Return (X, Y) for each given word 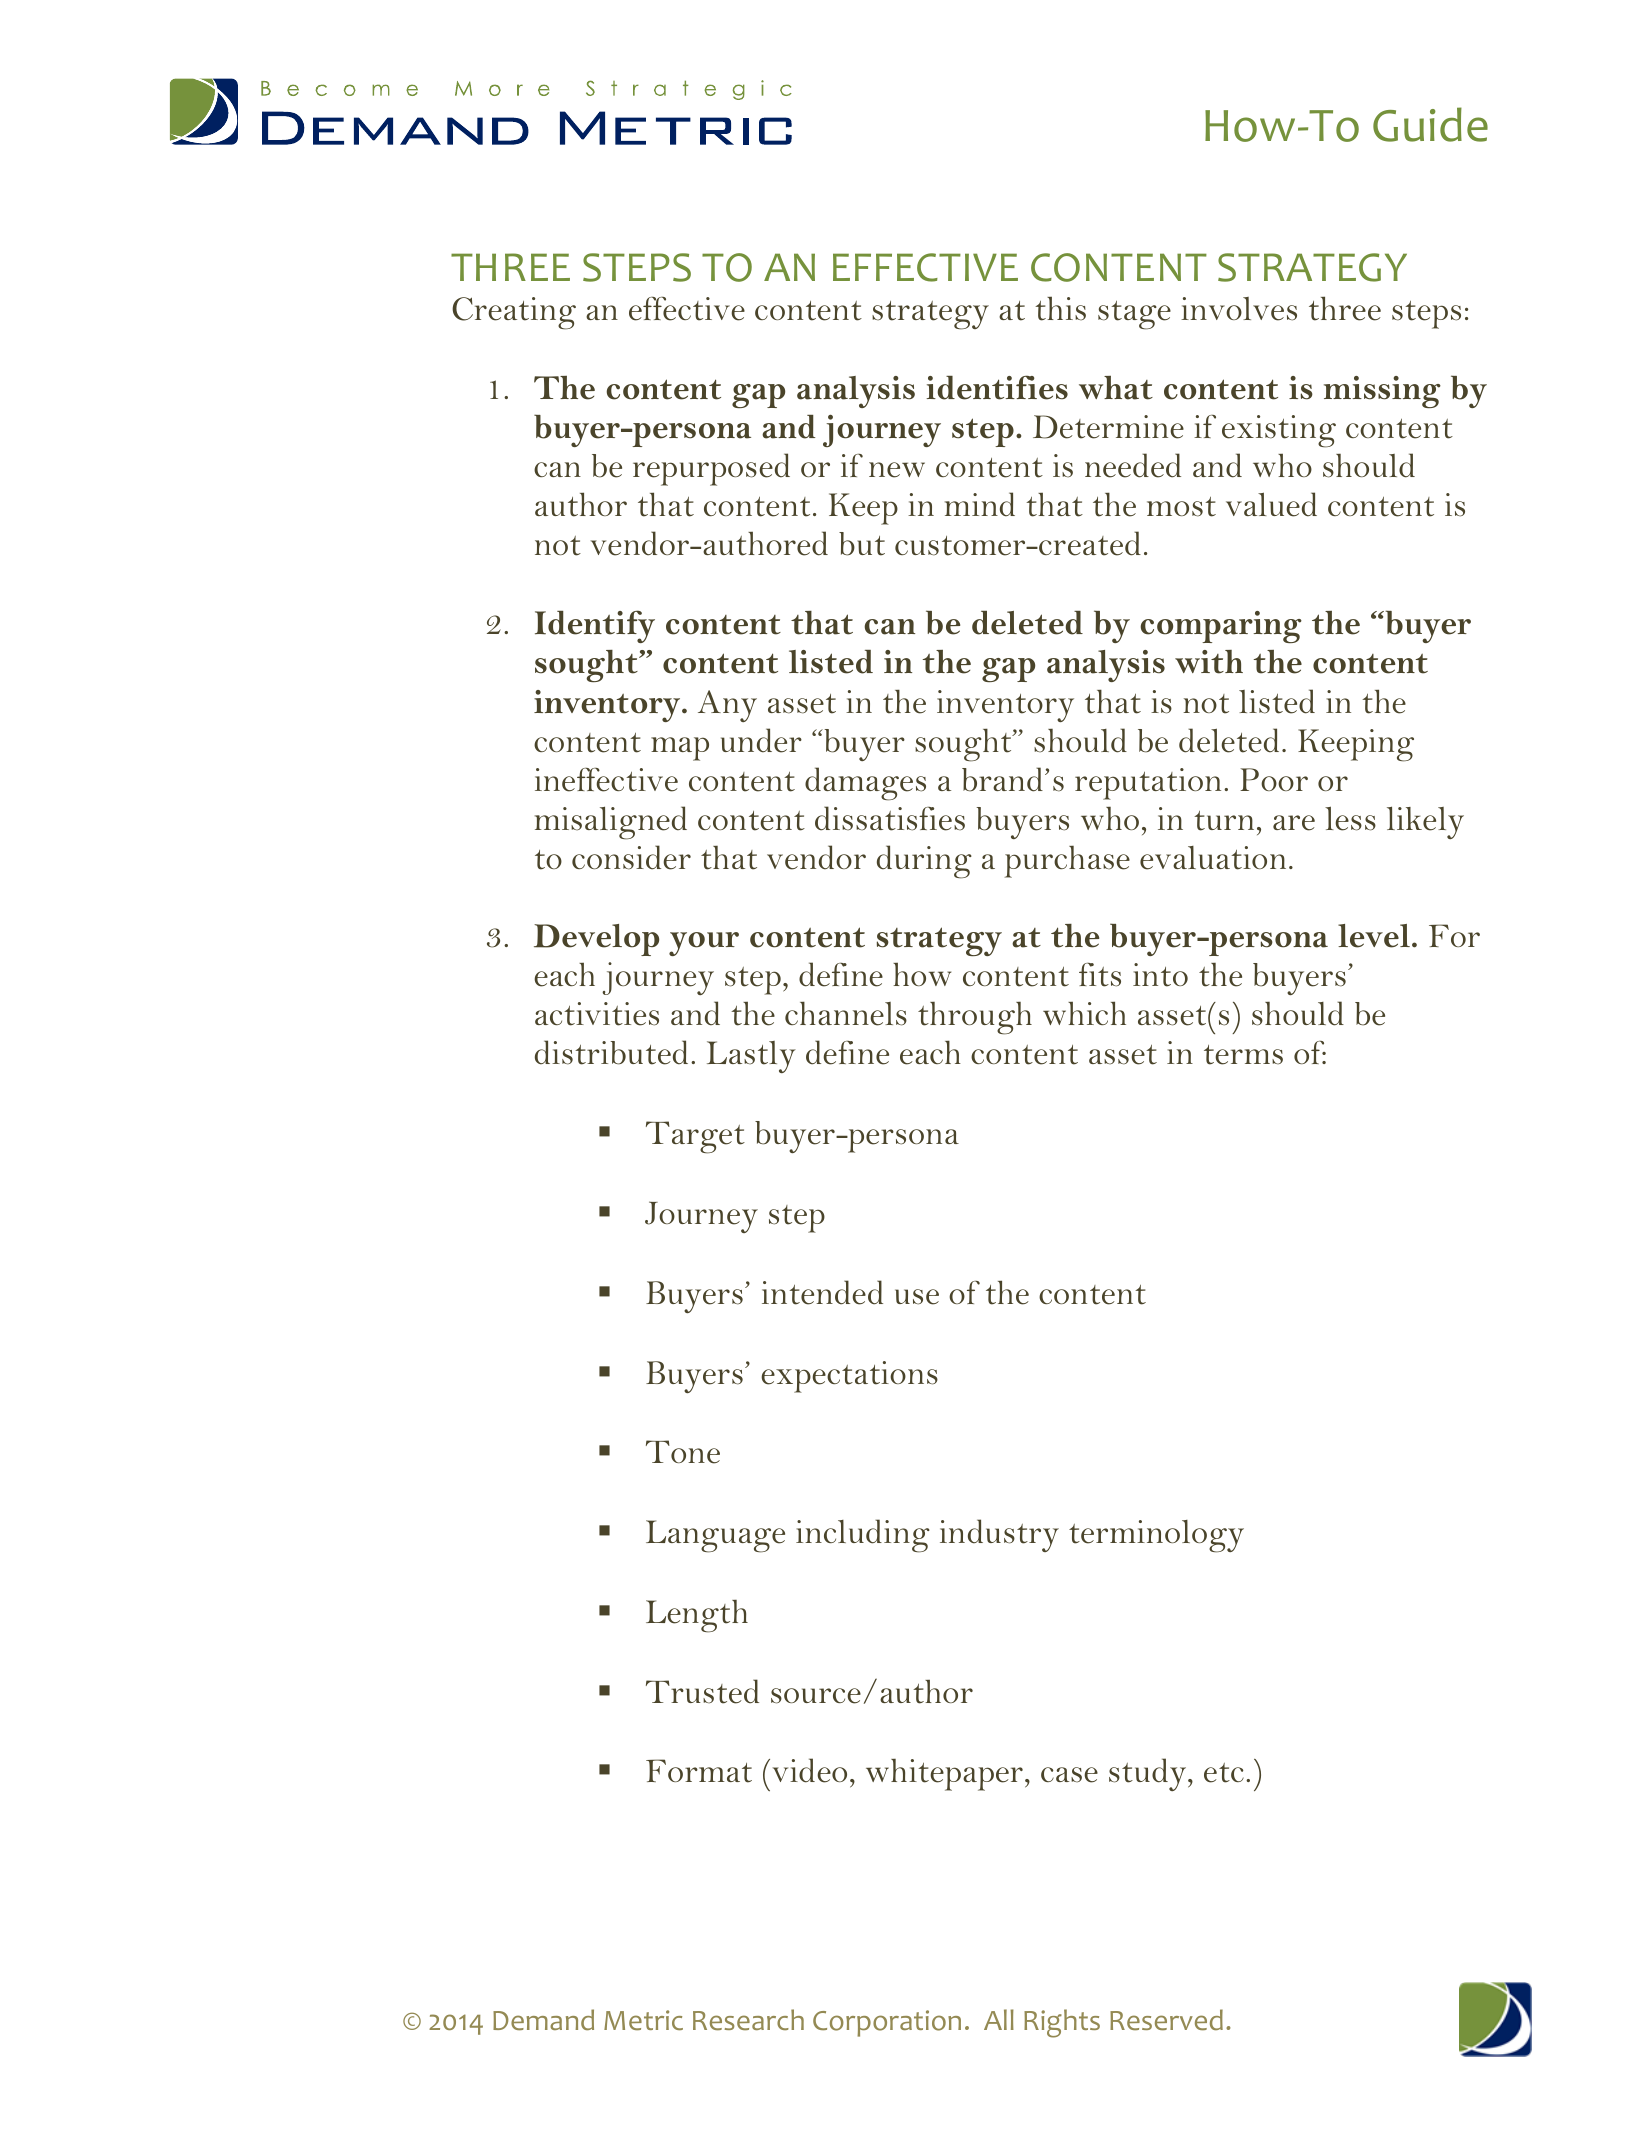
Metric (643, 2020)
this (1060, 308)
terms (1243, 1055)
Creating (514, 313)
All (999, 2019)
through (975, 1018)
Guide (1430, 124)
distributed (611, 1052)
